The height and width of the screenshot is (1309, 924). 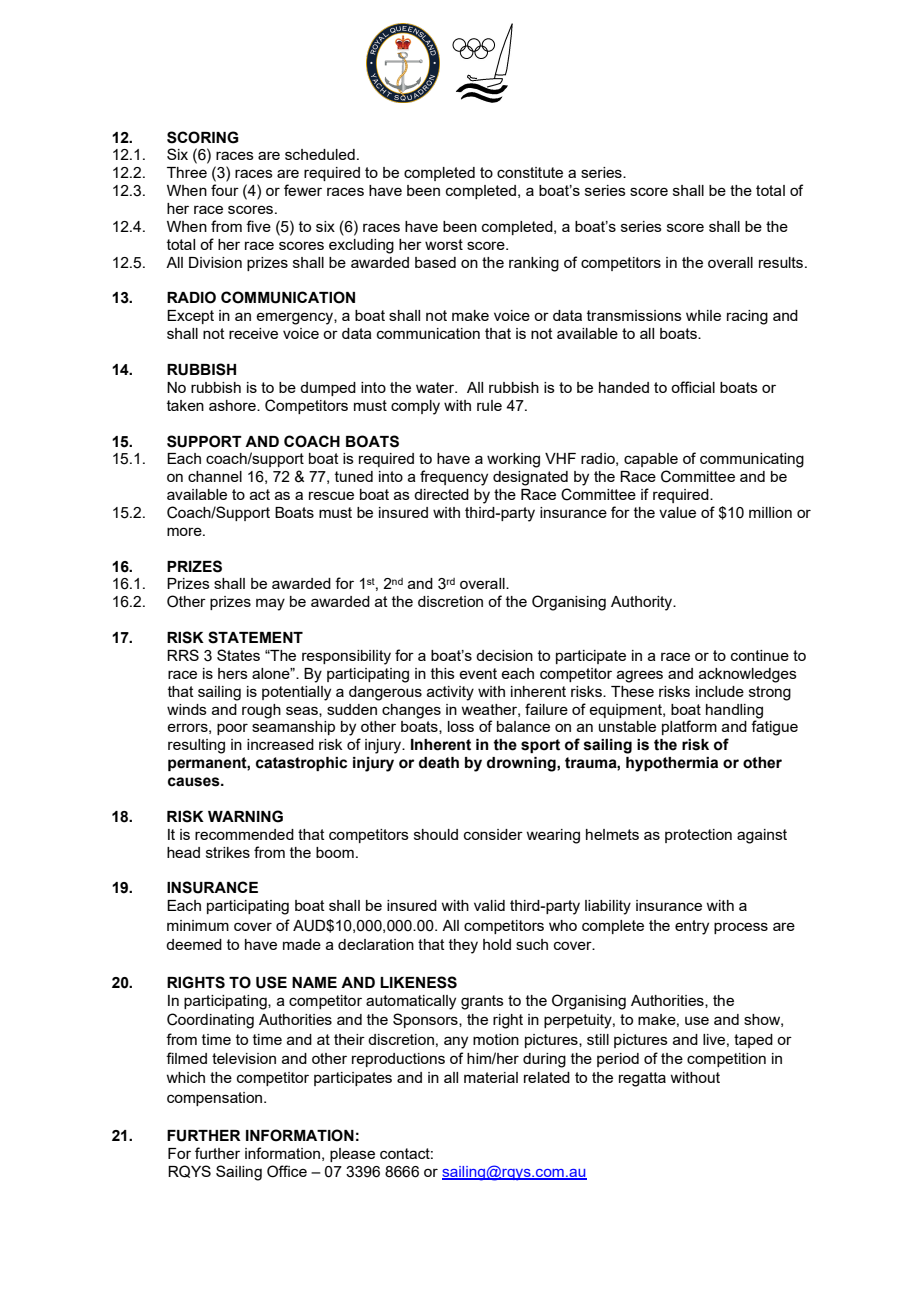 What do you see at coordinates (782, 262) in the screenshot?
I see `results` at bounding box center [782, 262].
